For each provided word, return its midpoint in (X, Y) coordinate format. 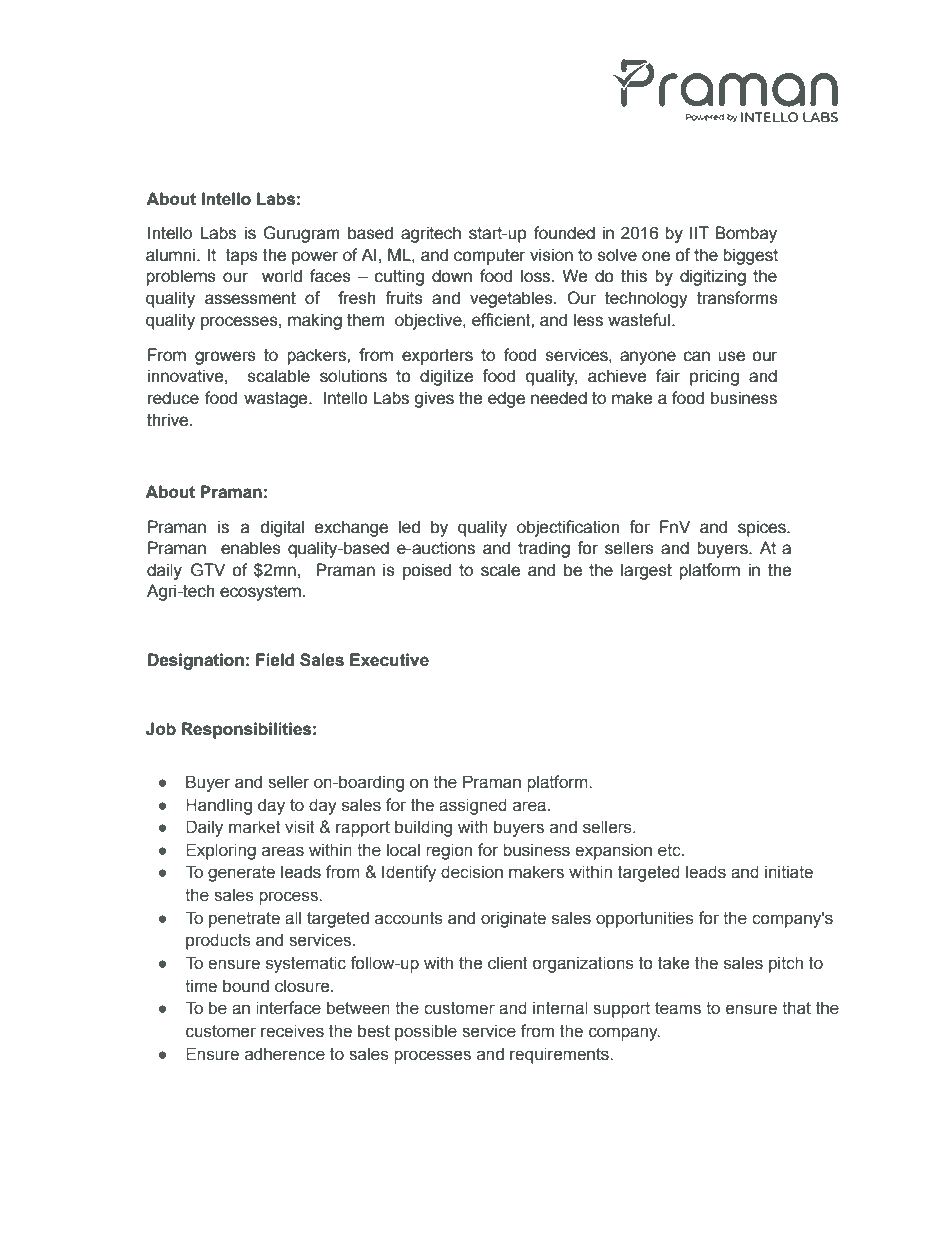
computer (490, 257)
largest (646, 571)
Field (275, 660)
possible (426, 1032)
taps (242, 257)
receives (292, 1031)
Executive (389, 660)
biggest (750, 256)
